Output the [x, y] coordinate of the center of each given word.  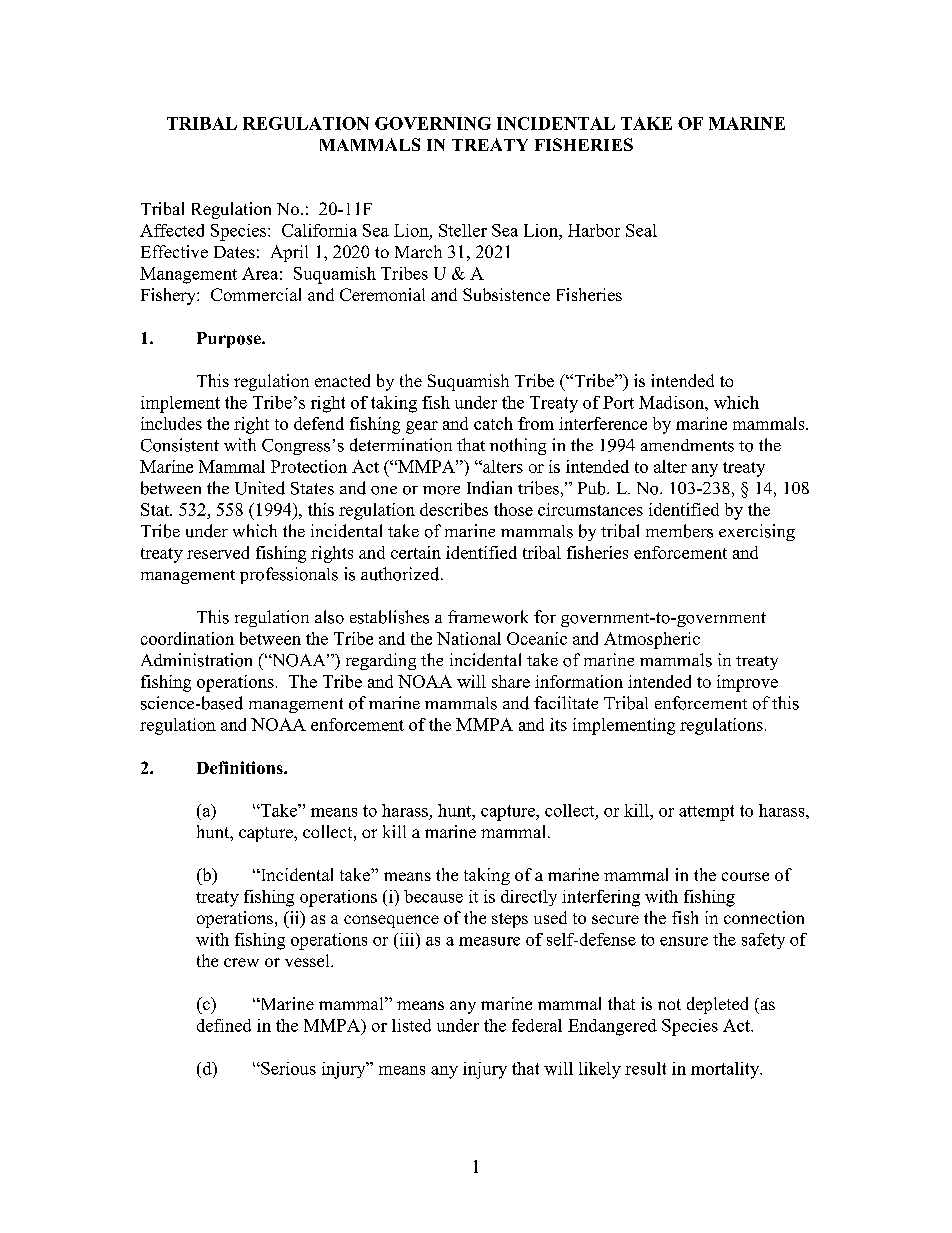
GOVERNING [433, 123]
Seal [641, 230]
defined [224, 1025]
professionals [289, 575]
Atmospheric [652, 640]
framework [488, 617]
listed [411, 1025]
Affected [172, 230]
